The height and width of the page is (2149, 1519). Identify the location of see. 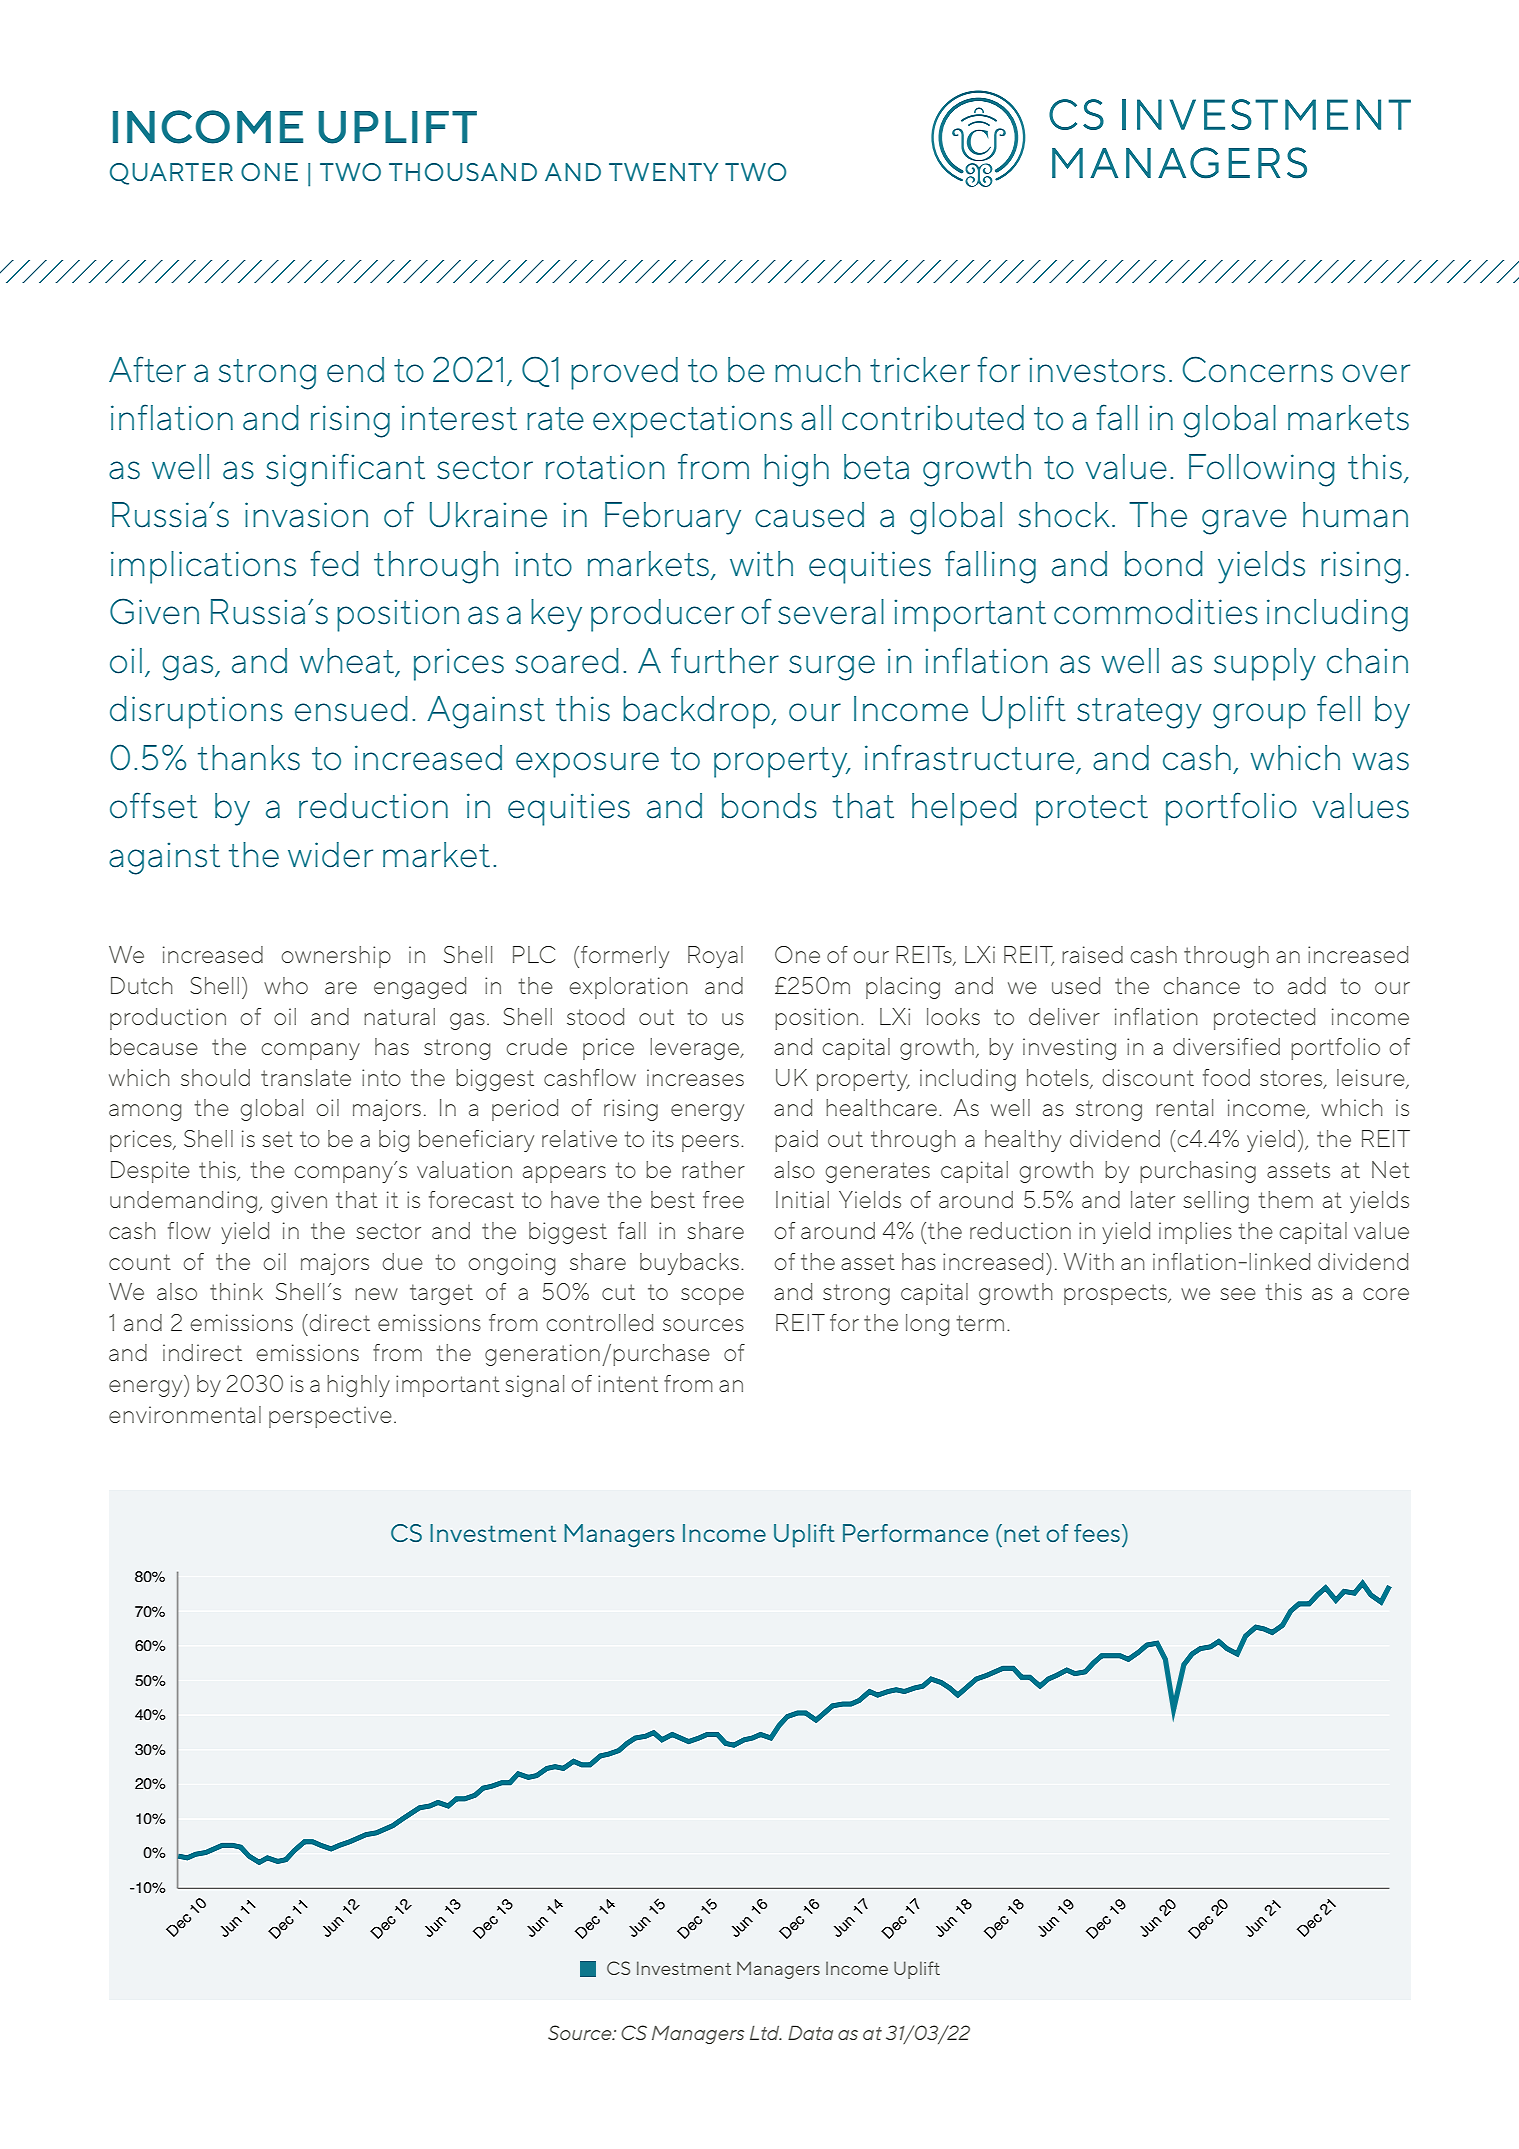
(1238, 1294).
